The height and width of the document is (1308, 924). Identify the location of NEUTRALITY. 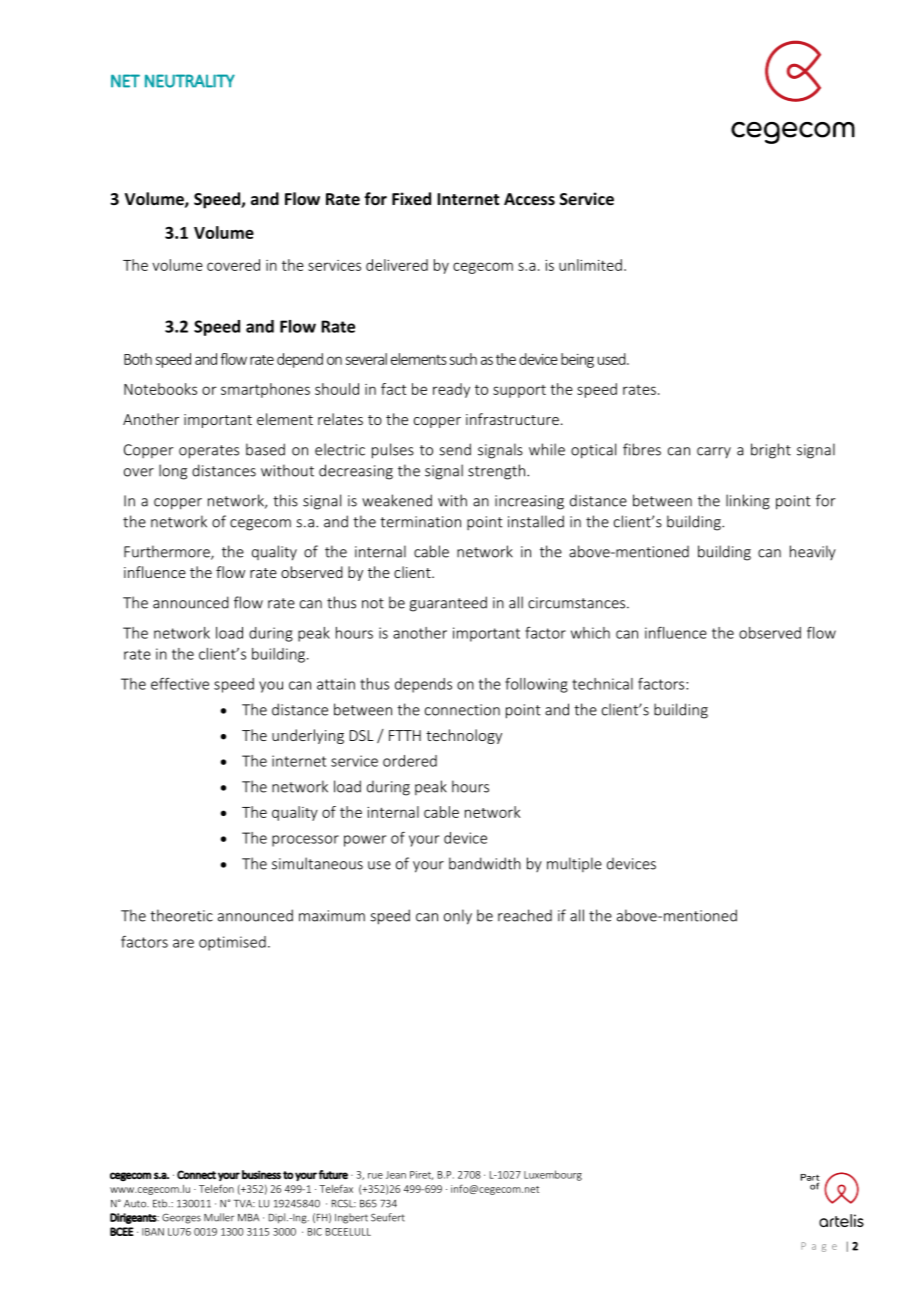
(190, 81).
